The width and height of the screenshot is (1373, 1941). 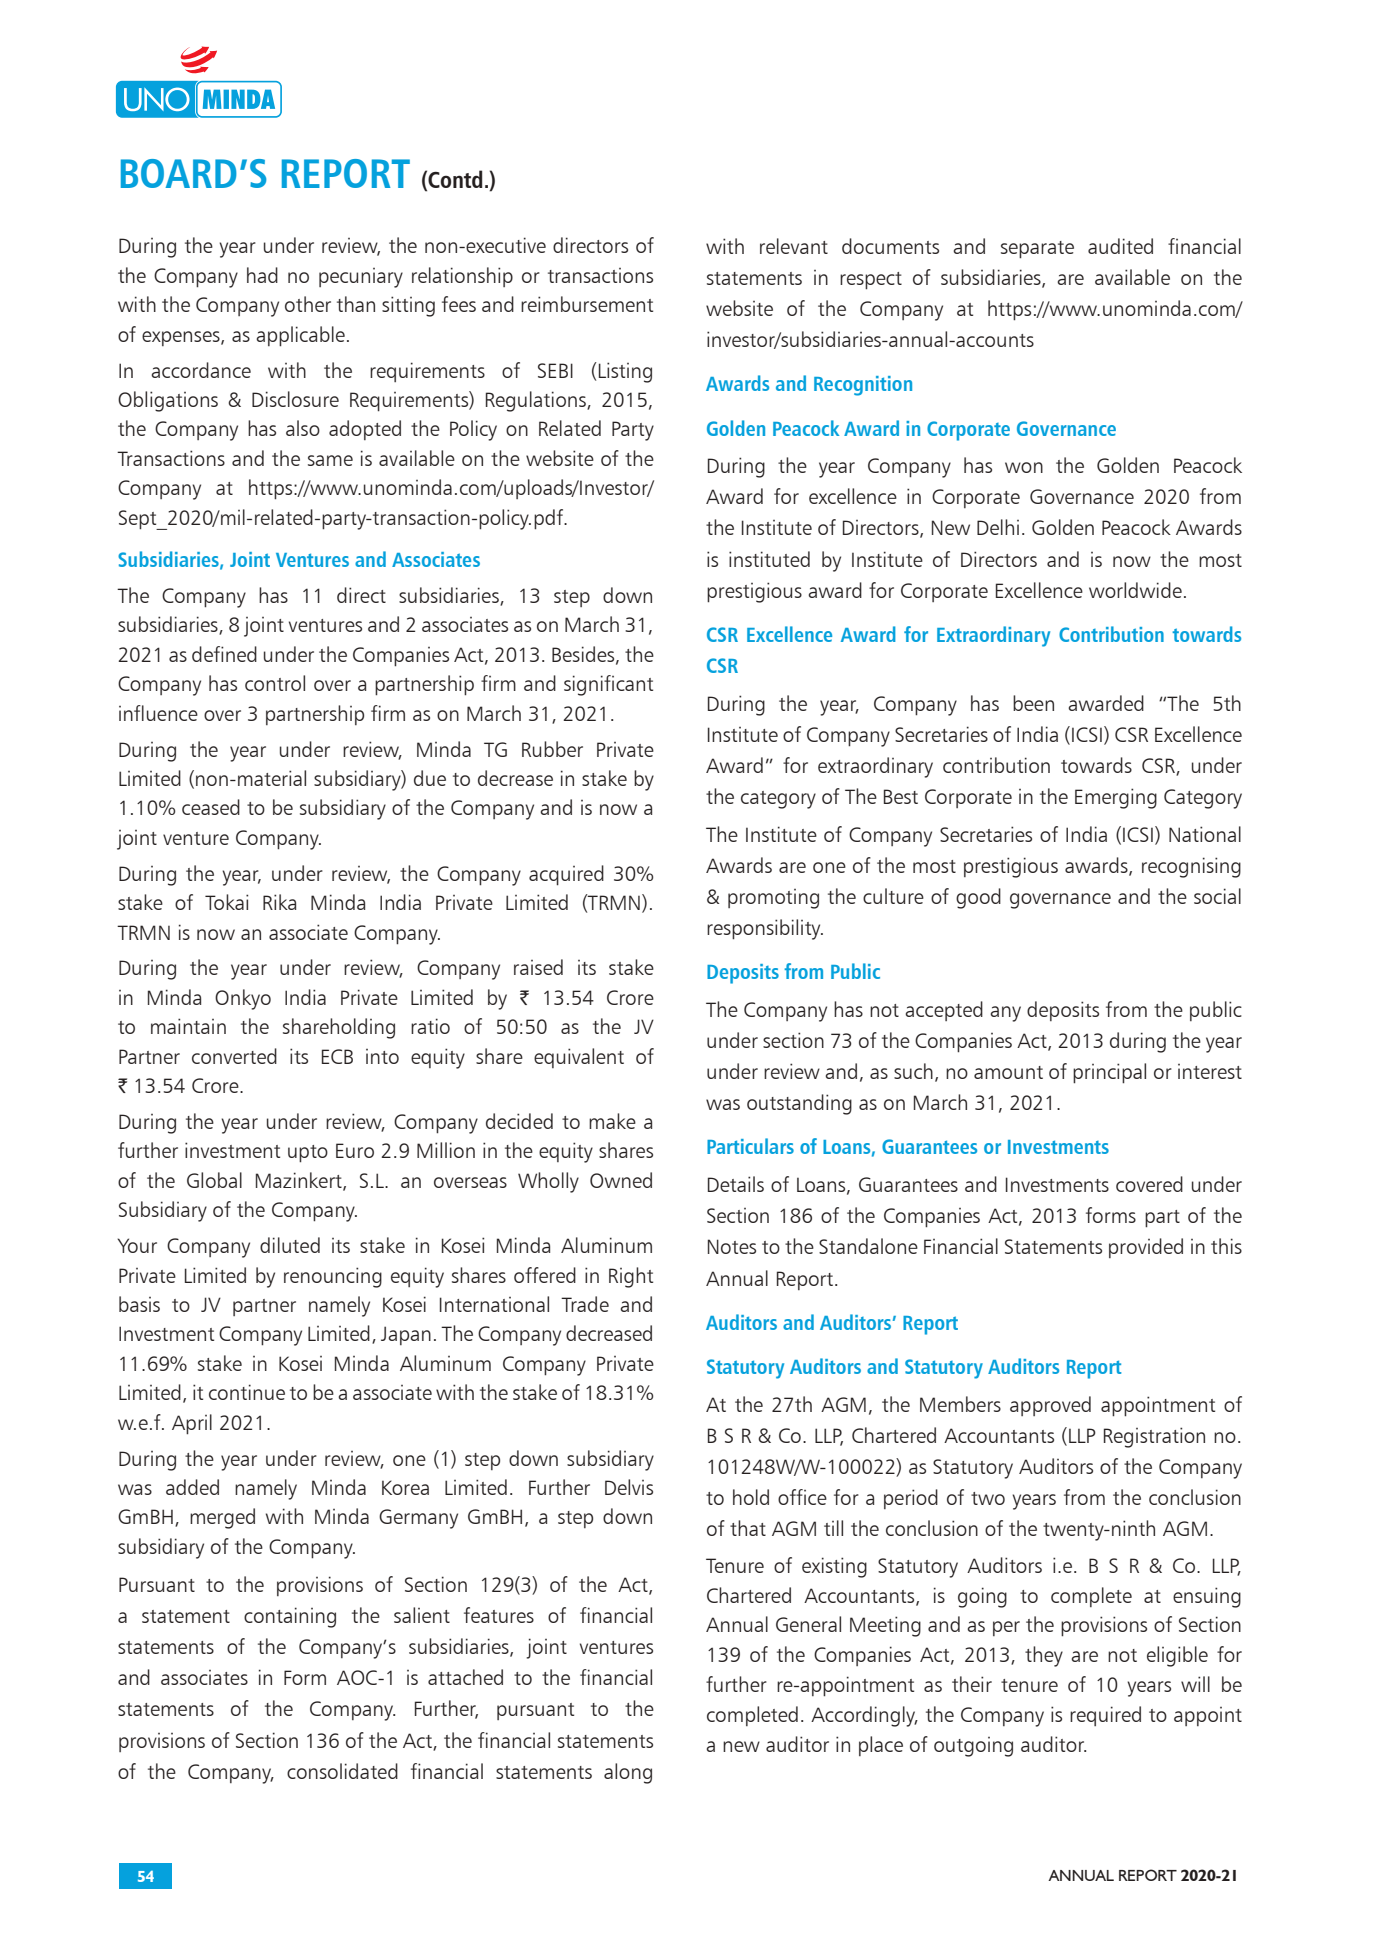 What do you see at coordinates (262, 275) in the screenshot?
I see `had` at bounding box center [262, 275].
